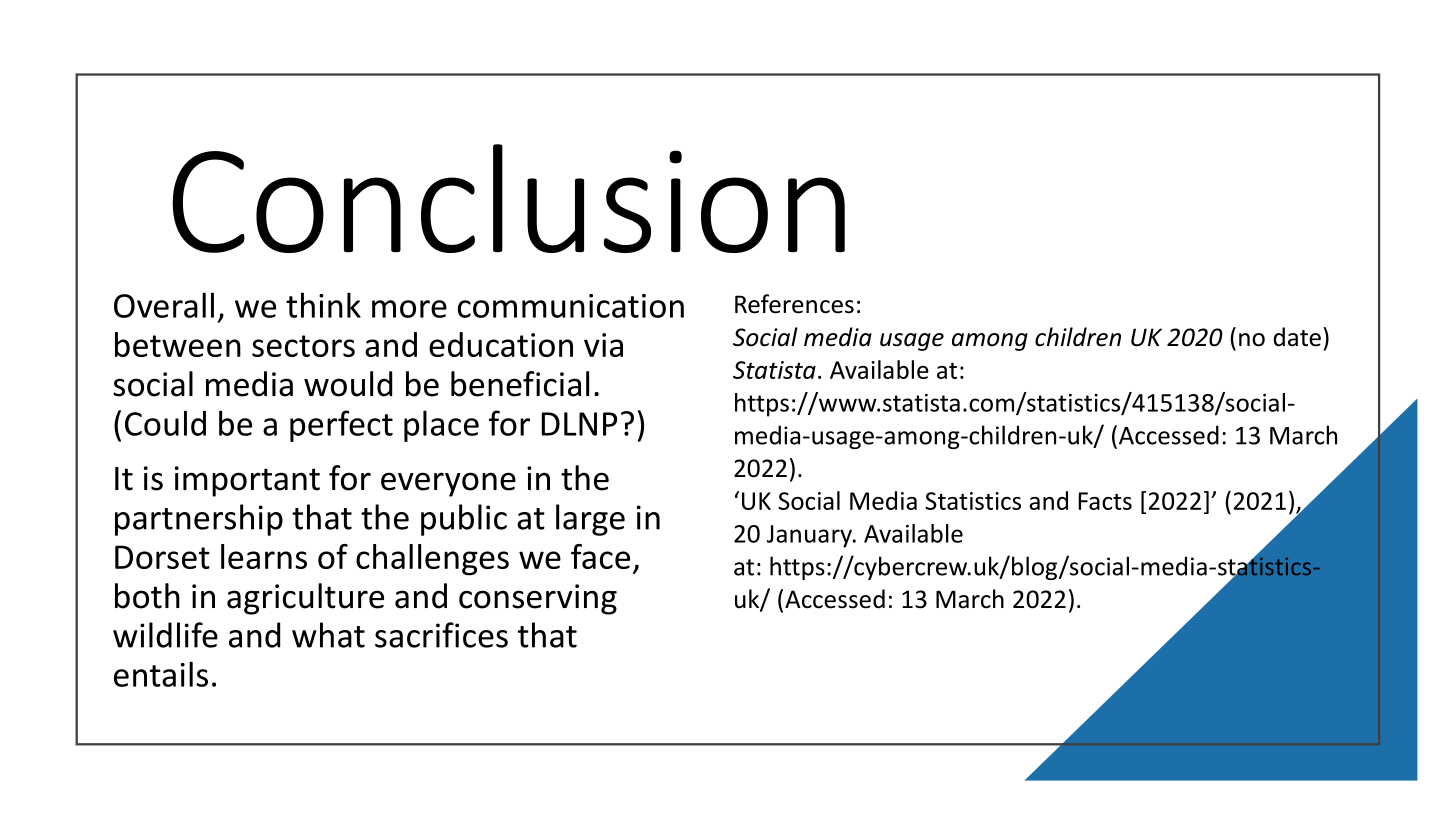  I want to click on what, so click(328, 635).
